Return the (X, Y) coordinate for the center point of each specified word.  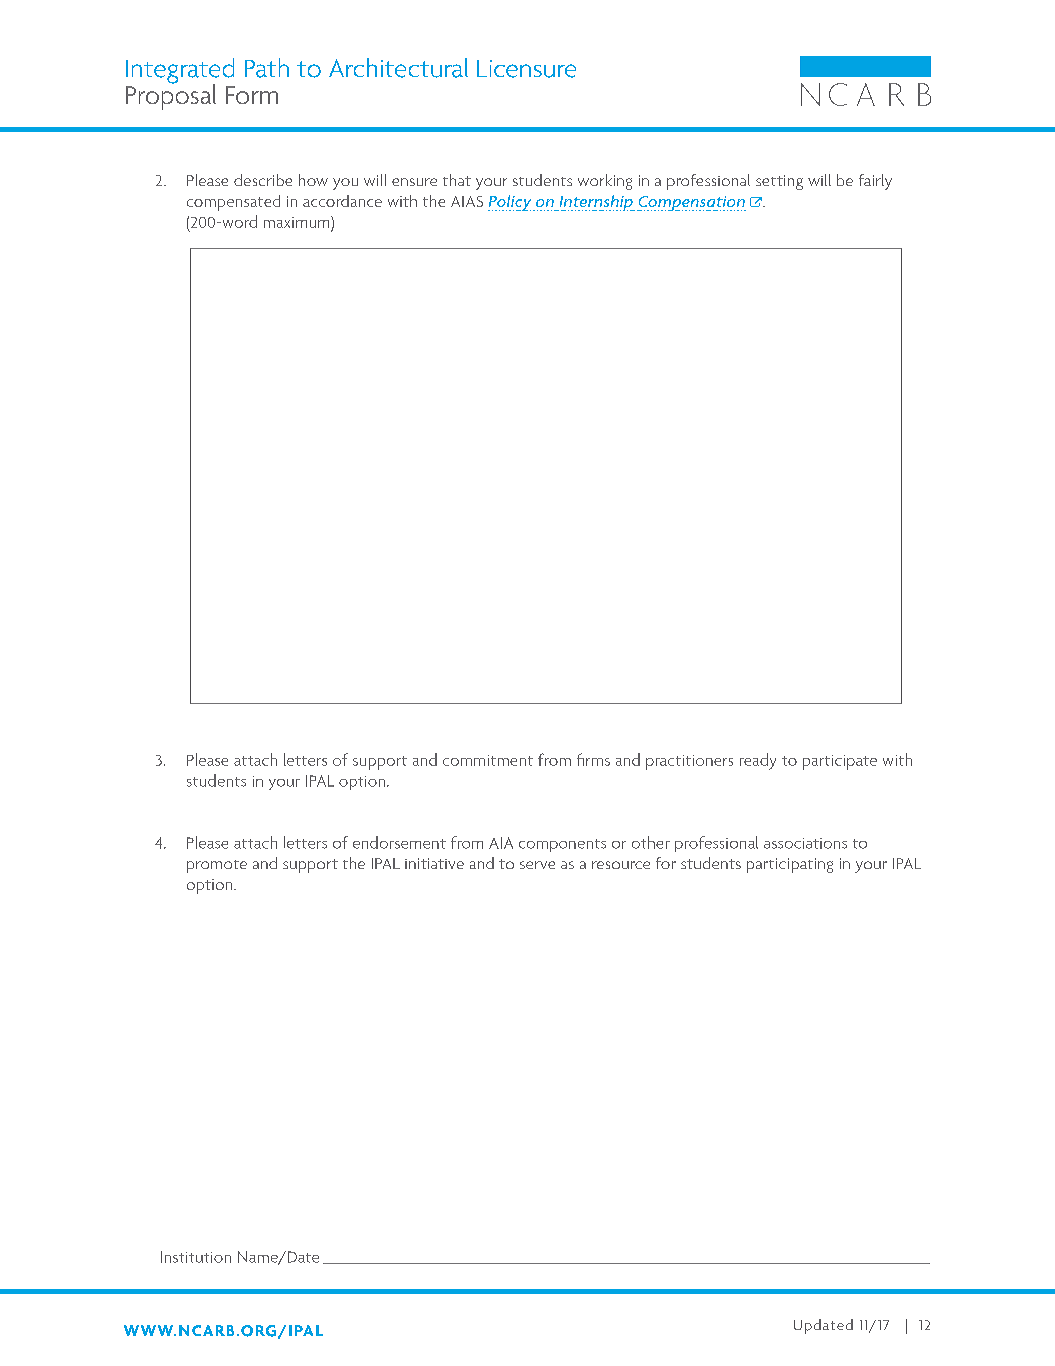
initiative (434, 863)
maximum (298, 222)
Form (252, 95)
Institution (196, 1257)
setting (779, 182)
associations (805, 843)
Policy (511, 203)
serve (537, 865)
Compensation (691, 203)
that (457, 180)
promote (217, 866)
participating (790, 865)
